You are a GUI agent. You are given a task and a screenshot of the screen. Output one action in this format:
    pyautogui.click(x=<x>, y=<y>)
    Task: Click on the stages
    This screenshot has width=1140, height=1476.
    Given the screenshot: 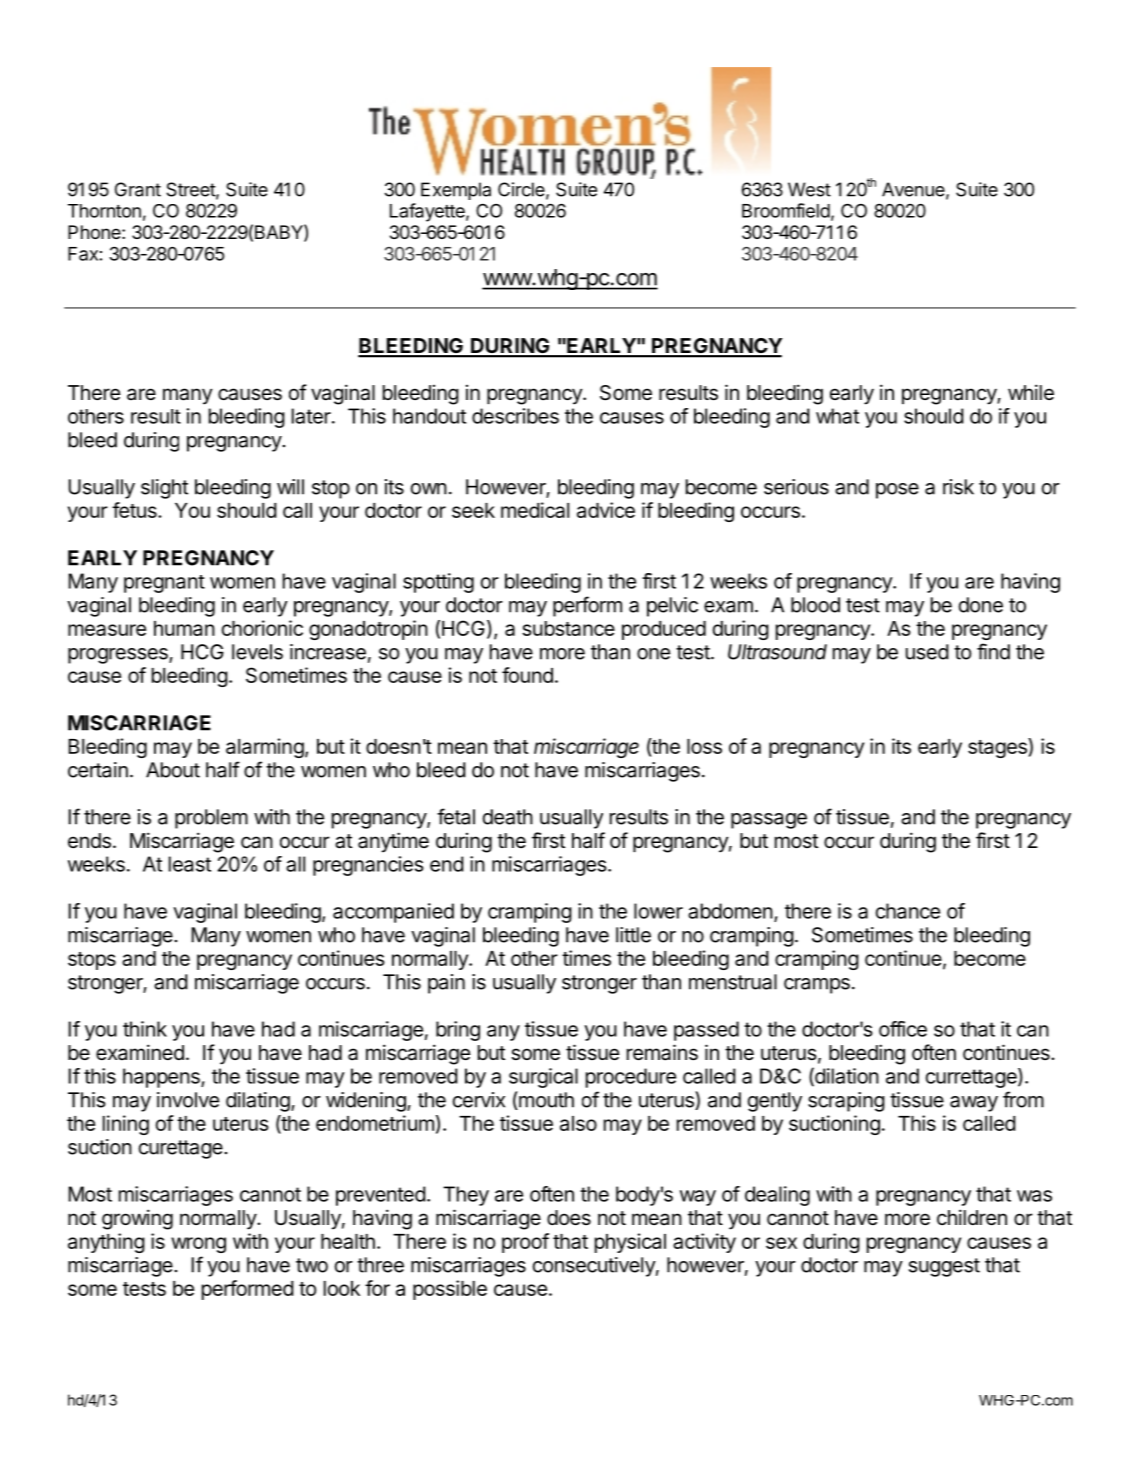 What is the action you would take?
    pyautogui.click(x=998, y=748)
